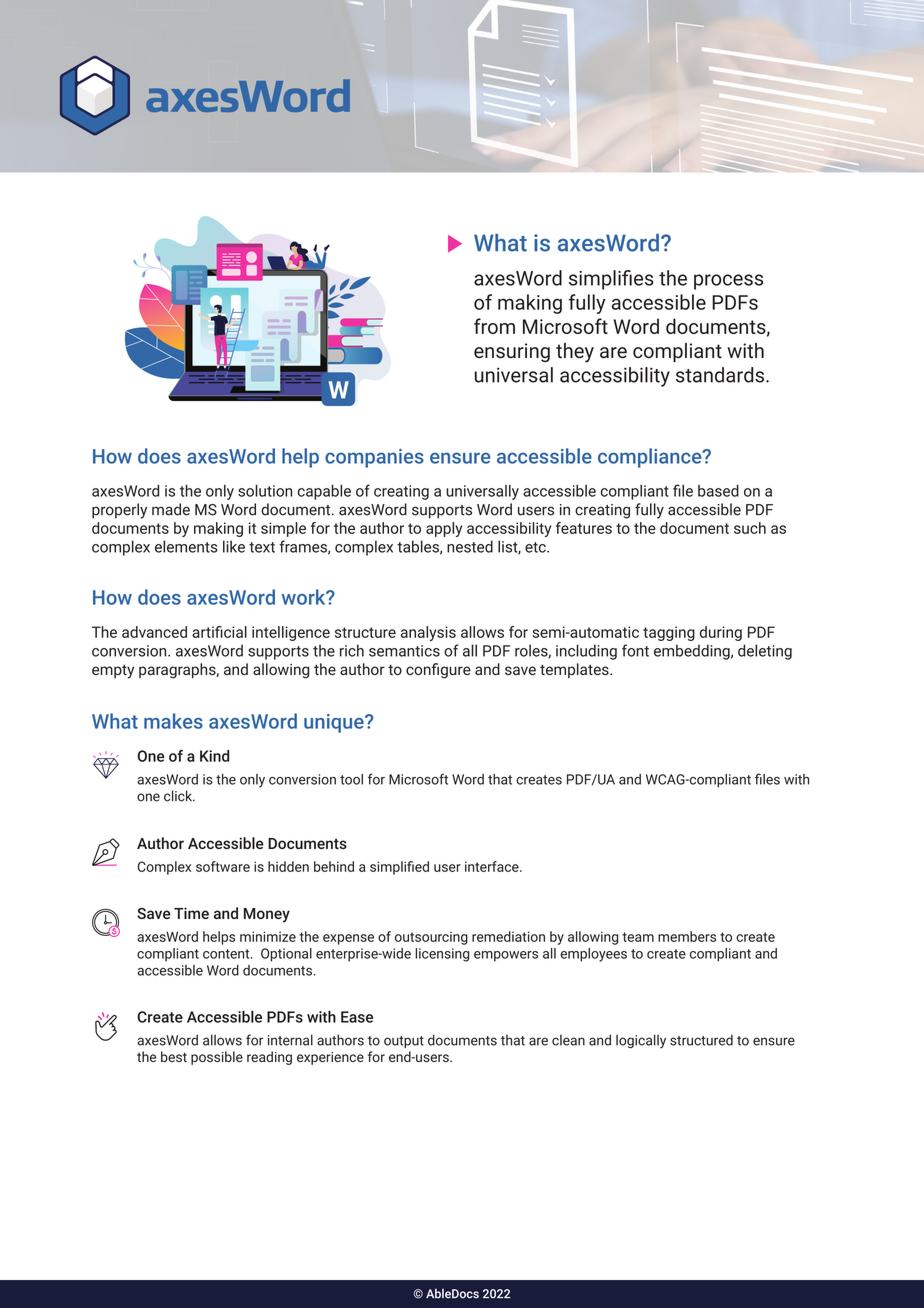 This image has width=924, height=1308. Describe the element at coordinates (512, 352) in the image. I see `ensuring` at that location.
